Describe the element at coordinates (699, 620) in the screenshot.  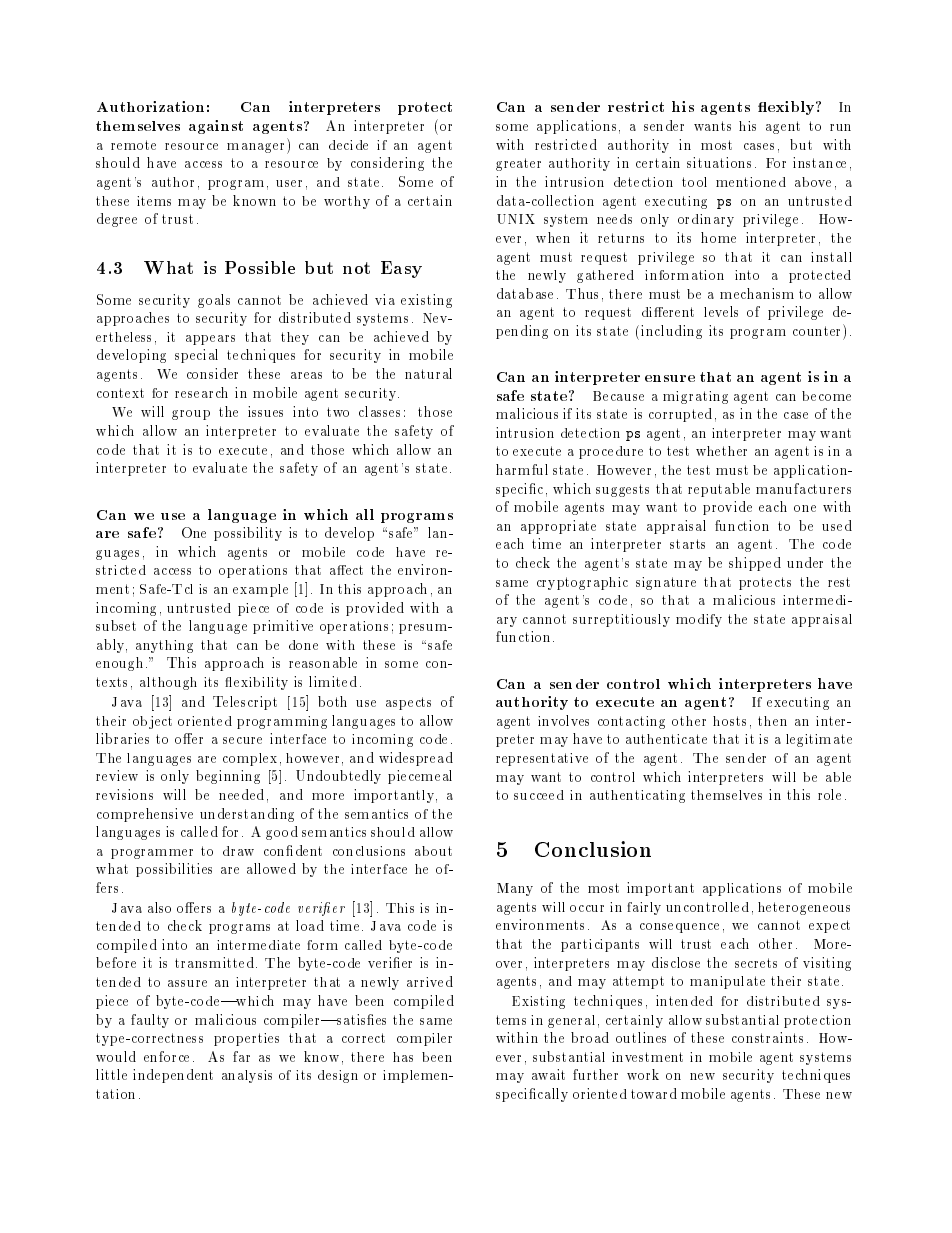
I see `modify` at that location.
